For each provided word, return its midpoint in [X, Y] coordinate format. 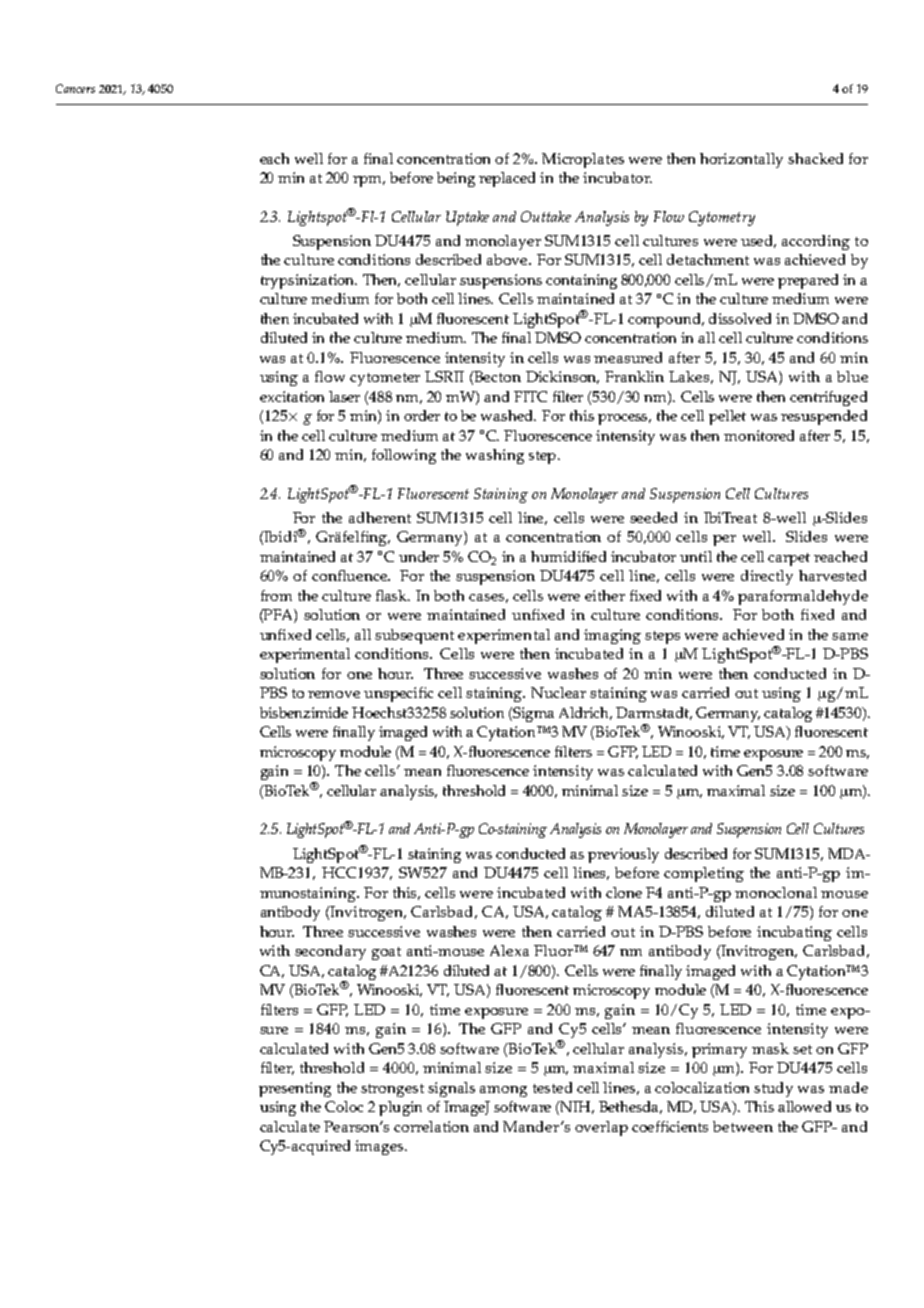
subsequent [414, 636]
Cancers [75, 88]
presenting [295, 1089]
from [276, 595]
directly [767, 577]
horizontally [741, 160]
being [456, 179]
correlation [431, 1126]
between [743, 1126]
